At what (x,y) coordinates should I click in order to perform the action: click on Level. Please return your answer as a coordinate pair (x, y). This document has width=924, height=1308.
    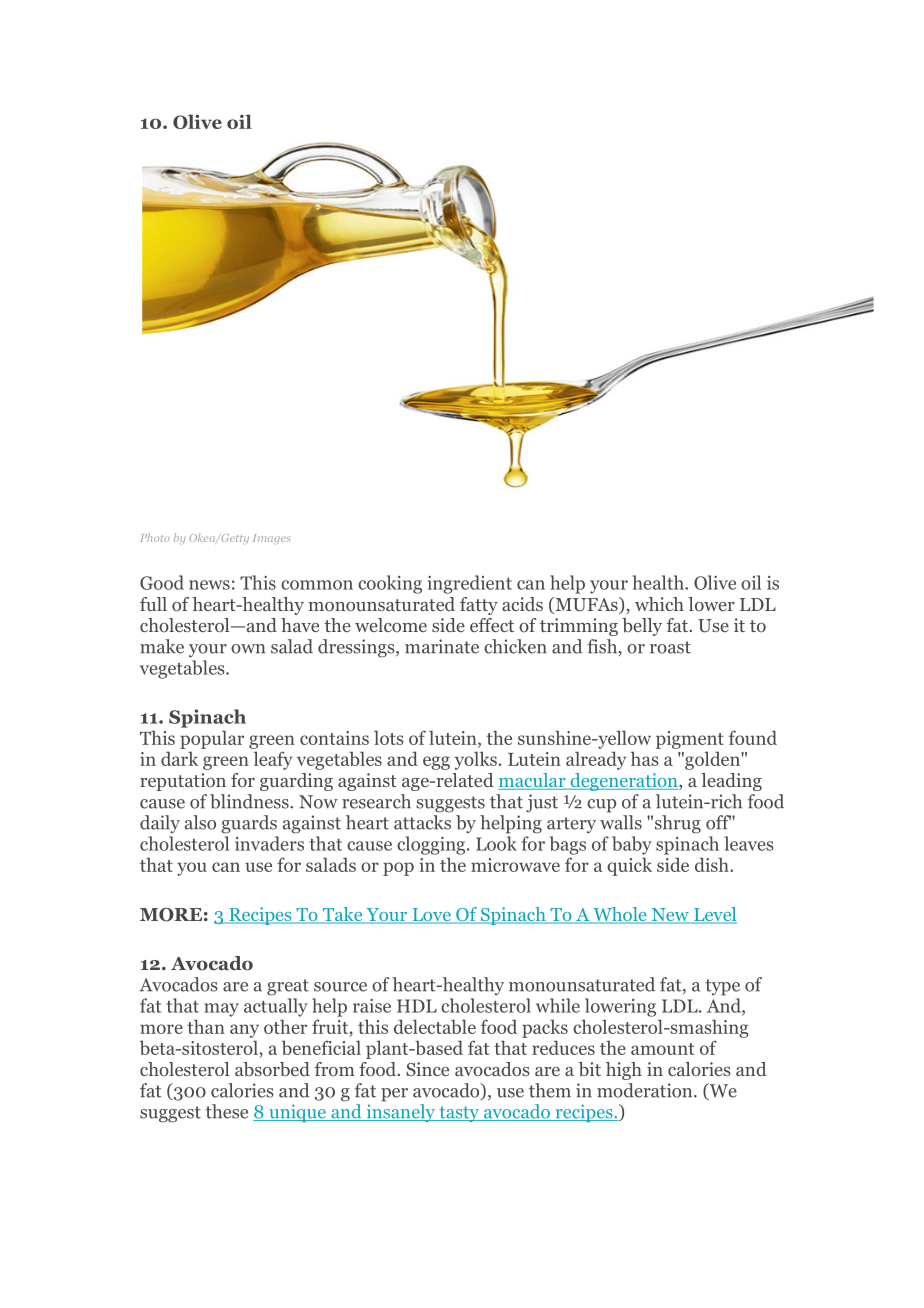
    Looking at the image, I should click on (714, 915).
